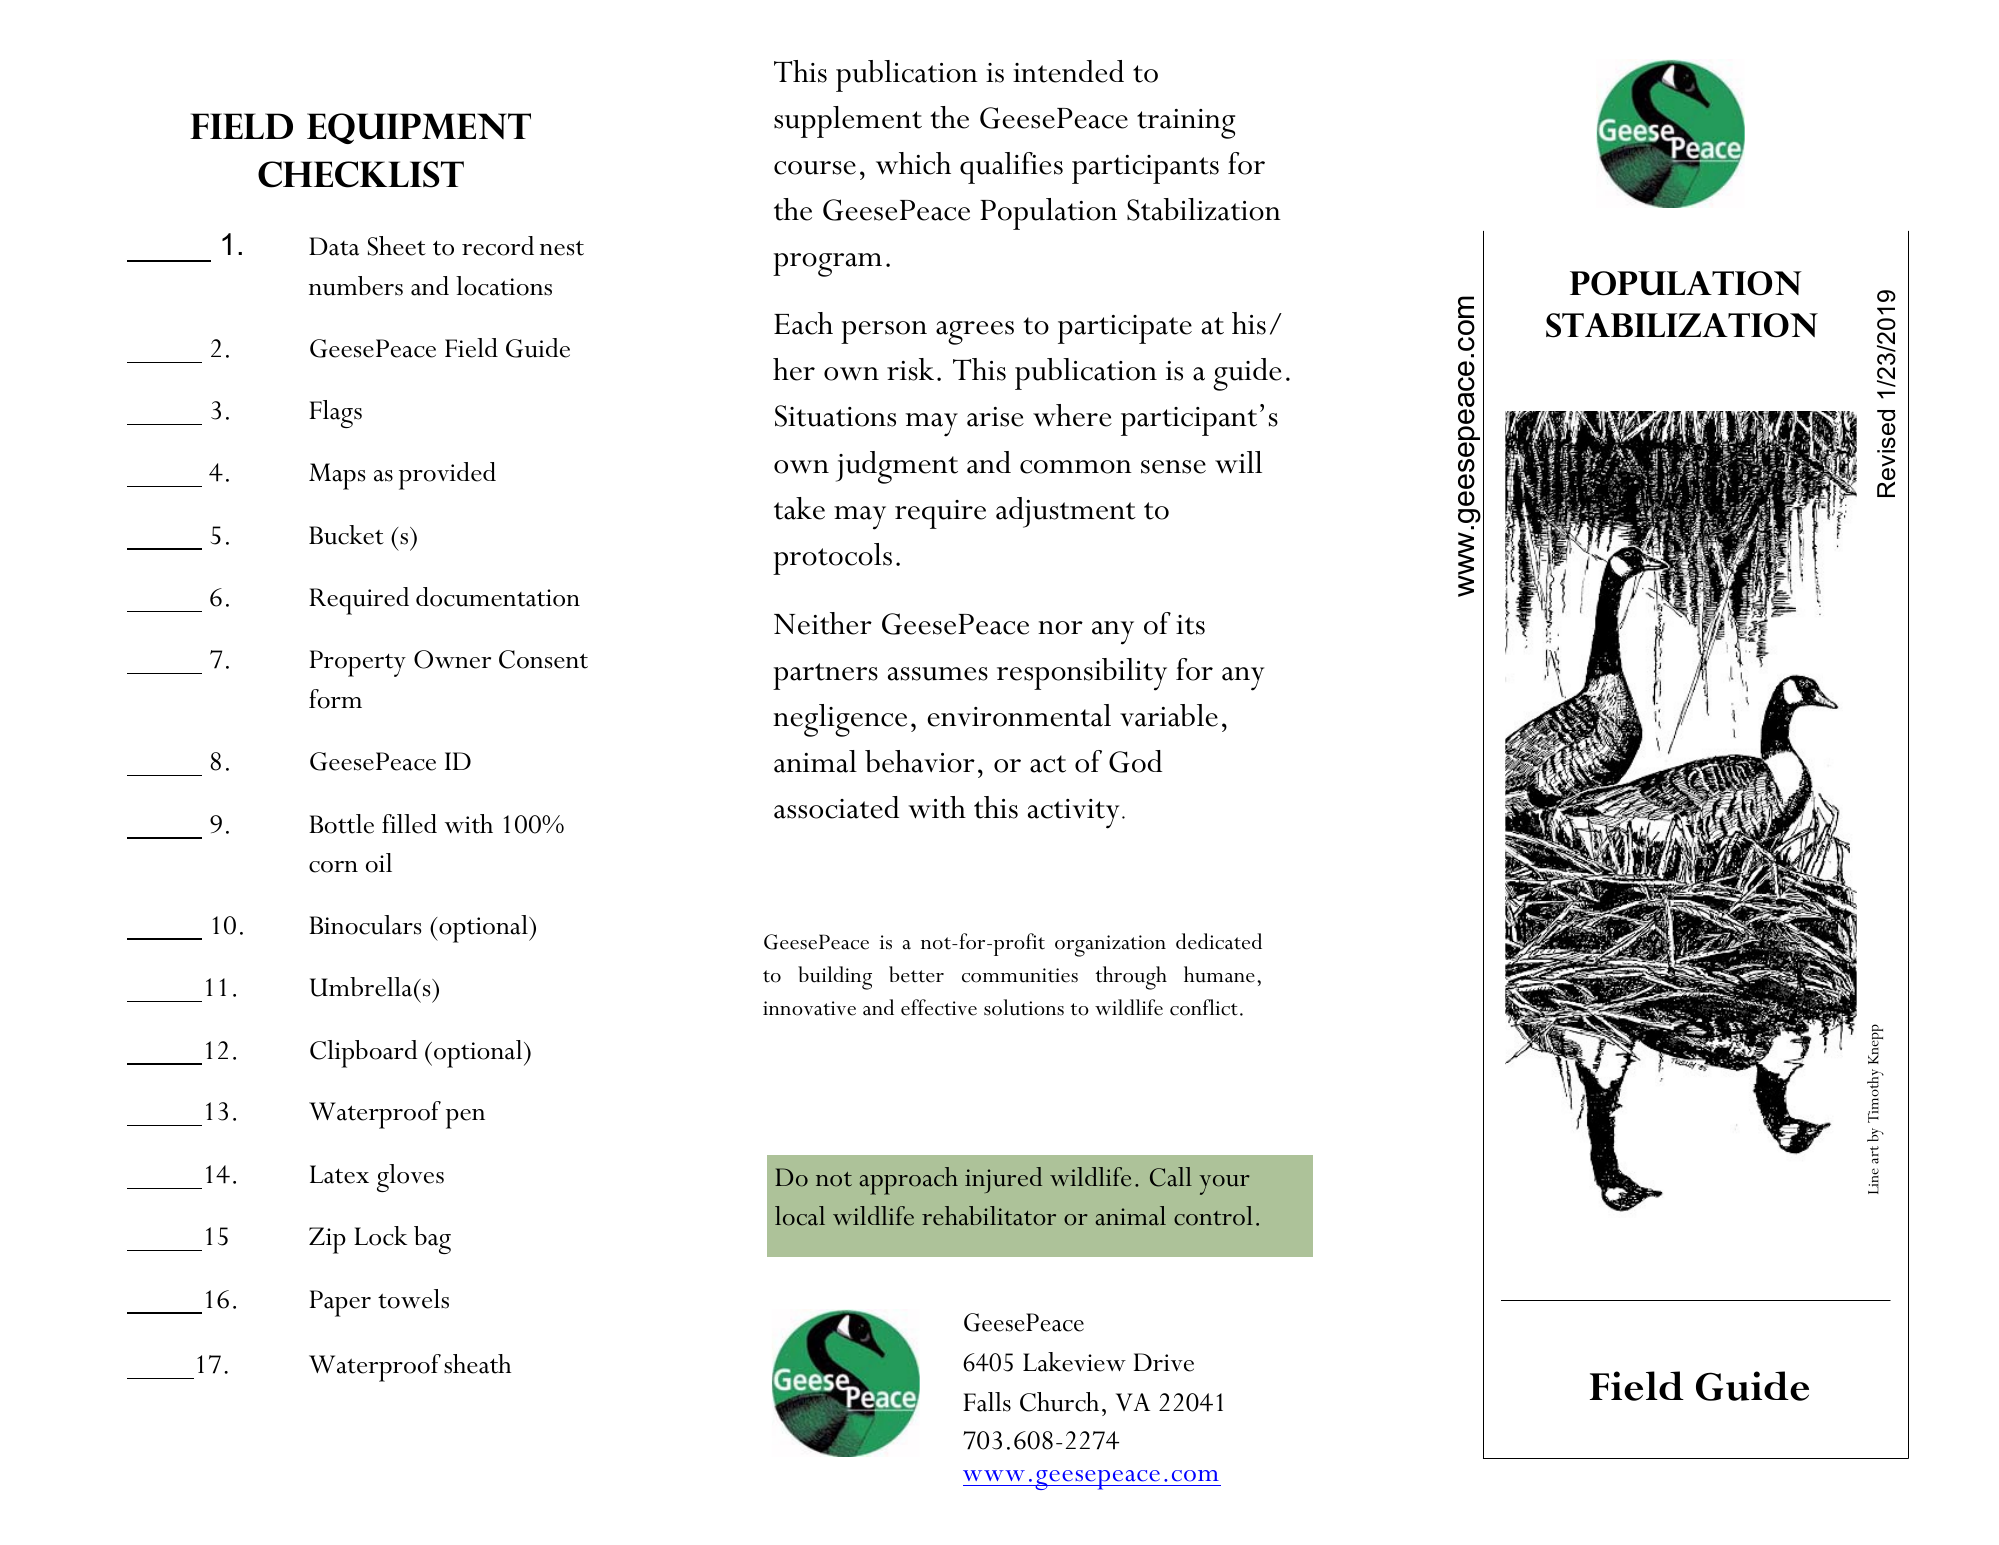  Describe the element at coordinates (799, 508) in the screenshot. I see `take` at that location.
